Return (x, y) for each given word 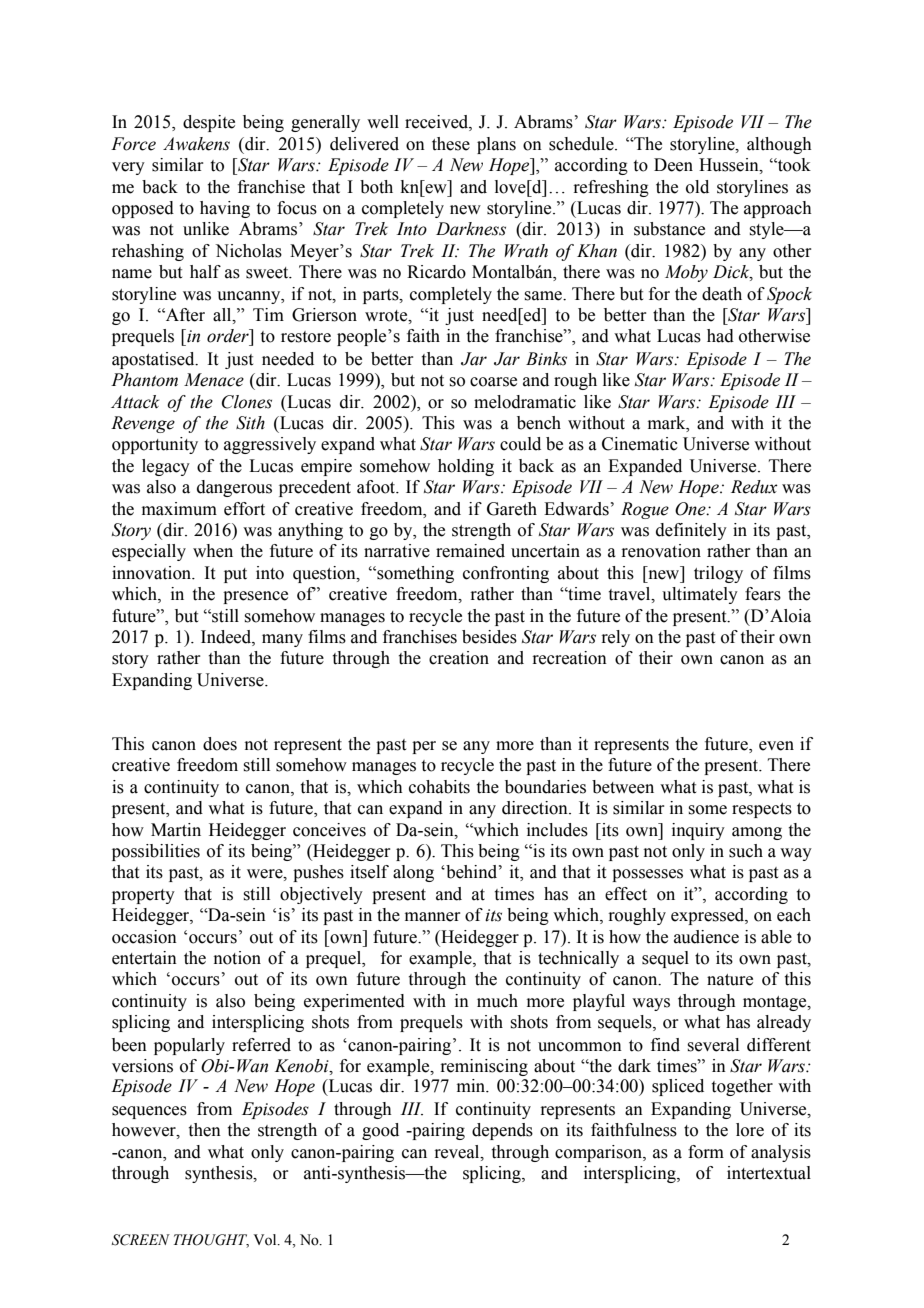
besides (489, 637)
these (451, 144)
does (220, 744)
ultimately (700, 595)
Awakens (196, 144)
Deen (673, 165)
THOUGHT (211, 1241)
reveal (458, 1152)
